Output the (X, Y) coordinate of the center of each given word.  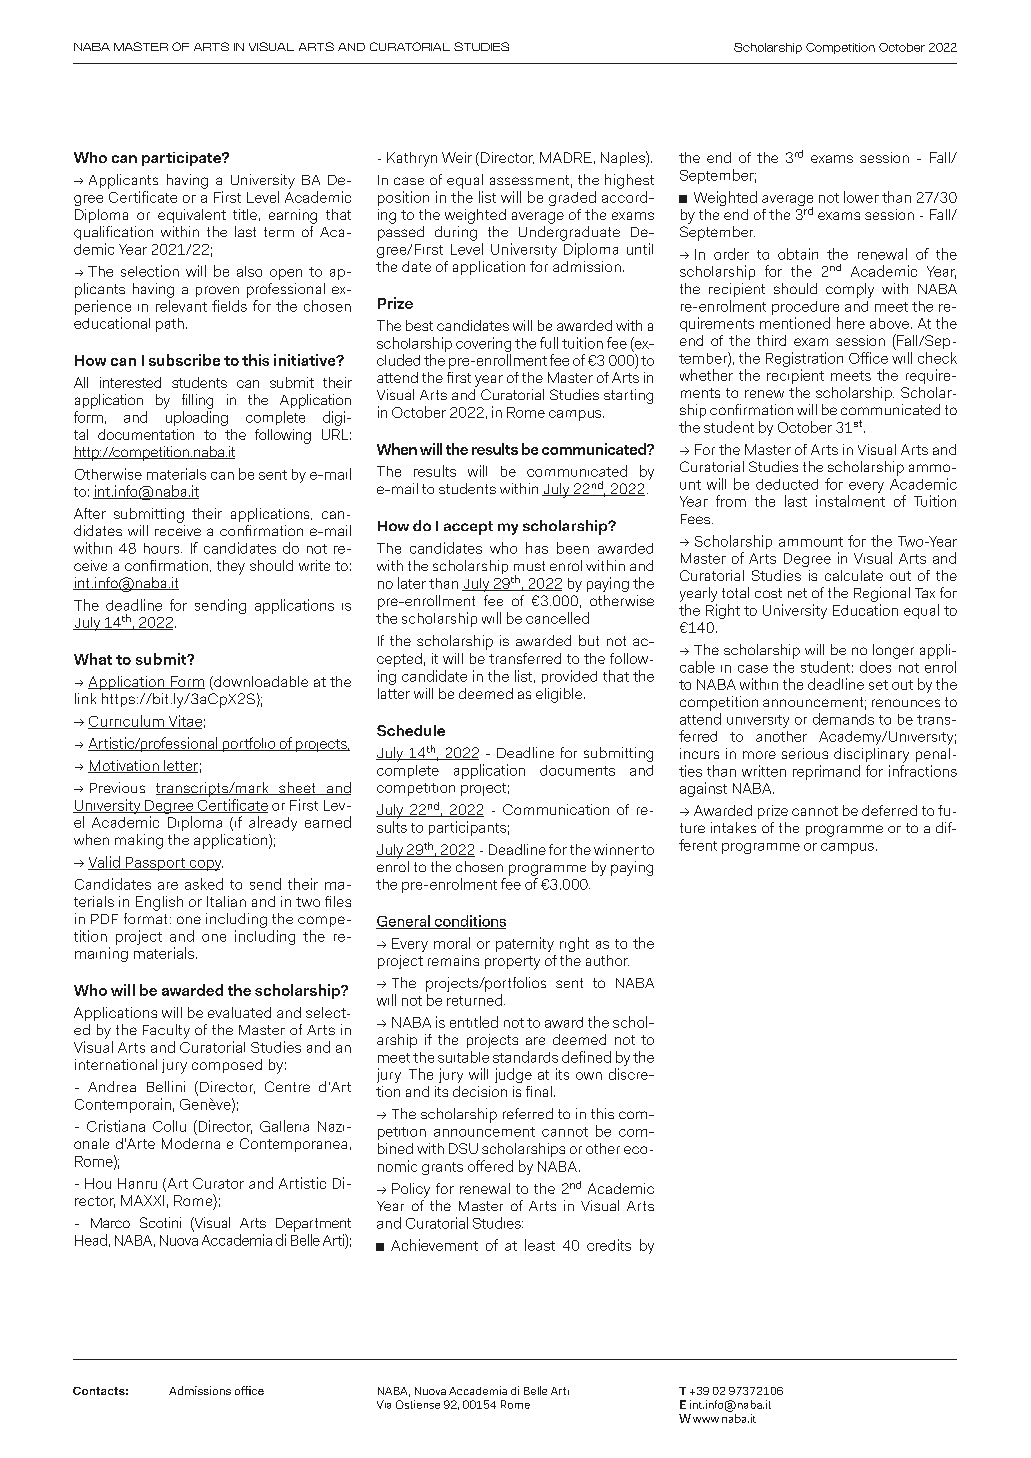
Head (91, 1240)
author (607, 960)
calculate (854, 575)
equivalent (192, 216)
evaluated (239, 1012)
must (529, 566)
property (512, 963)
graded (572, 198)
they (231, 567)
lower (861, 197)
